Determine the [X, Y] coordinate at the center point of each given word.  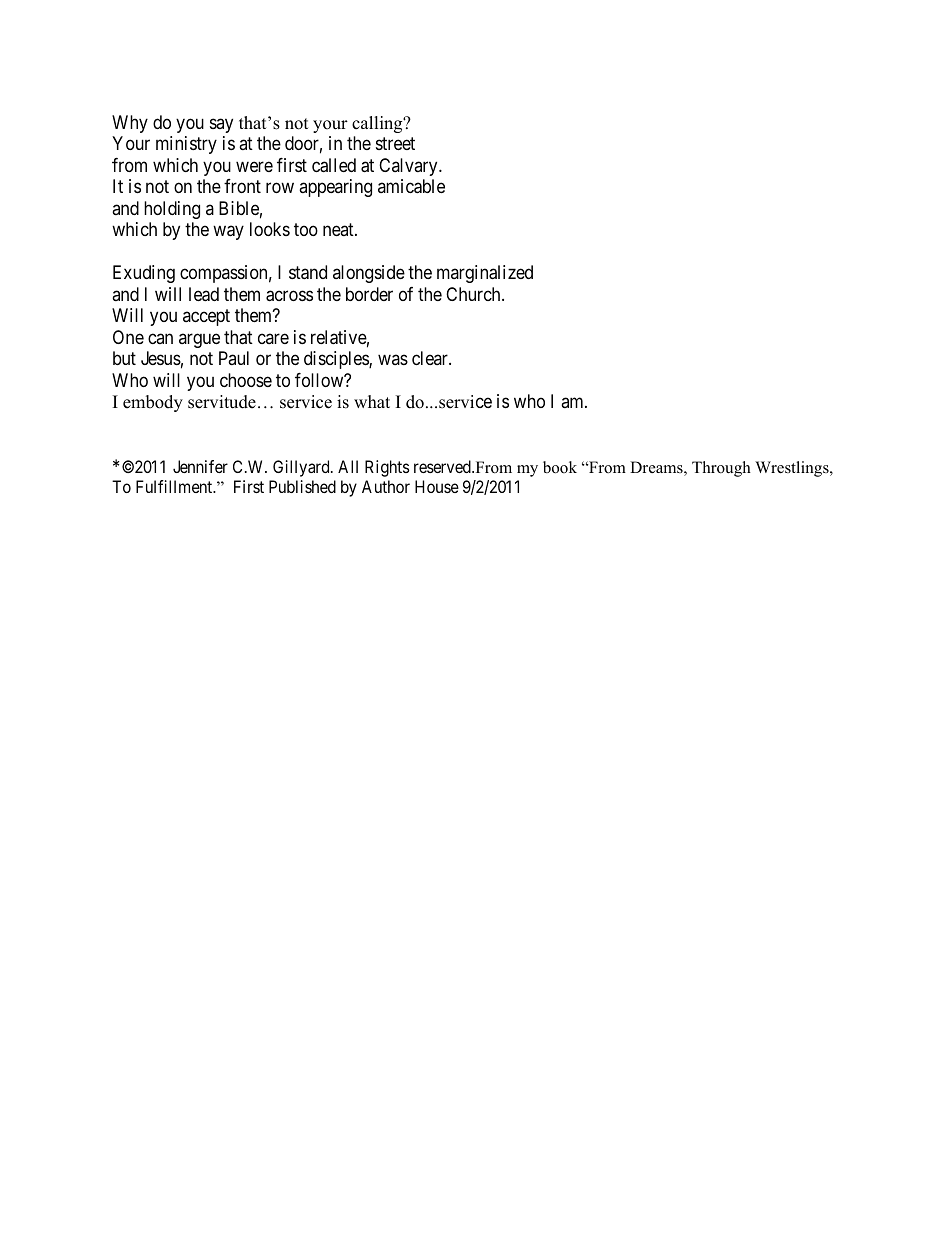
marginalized [485, 274]
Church [474, 294]
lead [204, 294]
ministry [186, 145]
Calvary [409, 167]
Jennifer [200, 466]
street [395, 143]
